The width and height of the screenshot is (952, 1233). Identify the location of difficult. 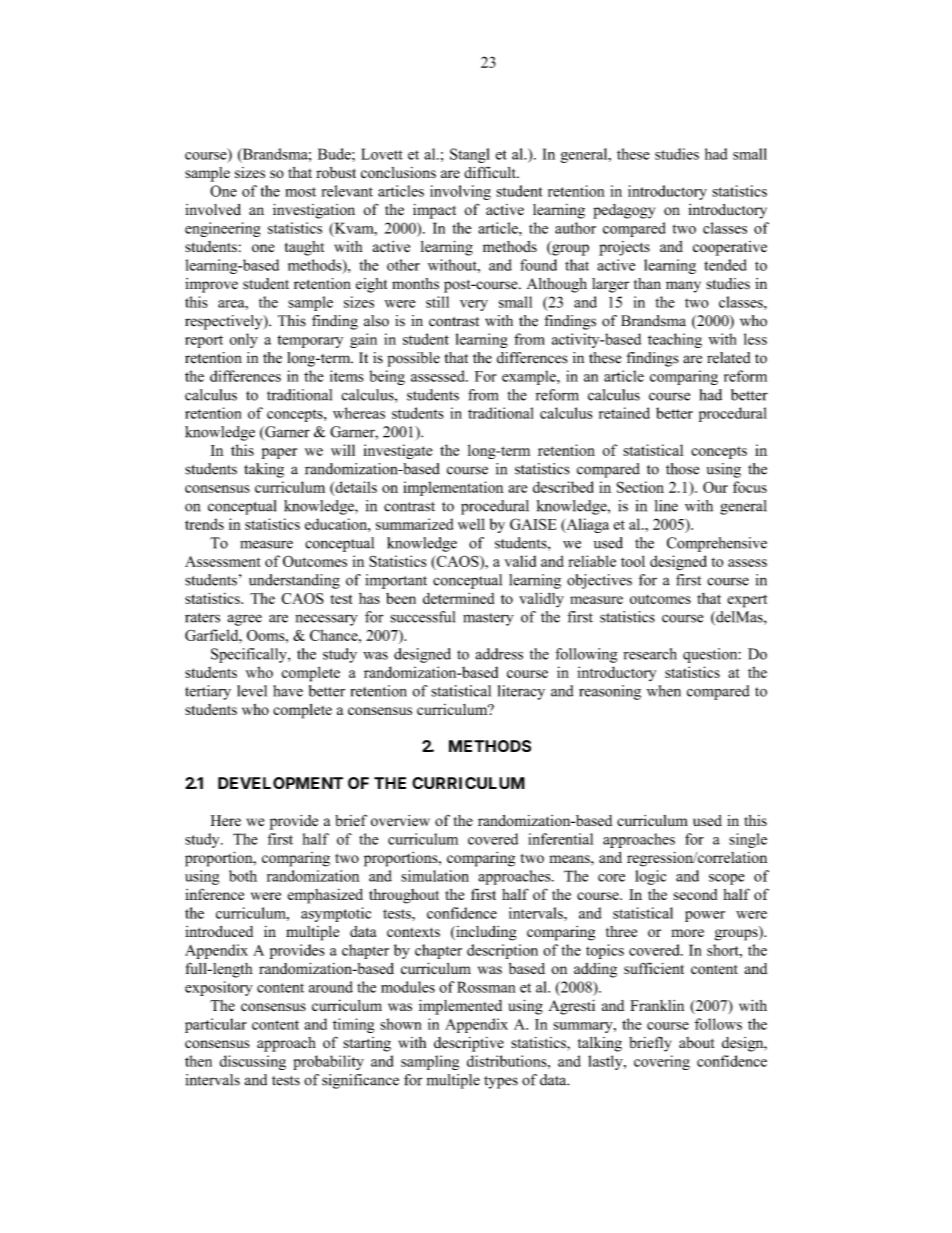
(491, 172).
